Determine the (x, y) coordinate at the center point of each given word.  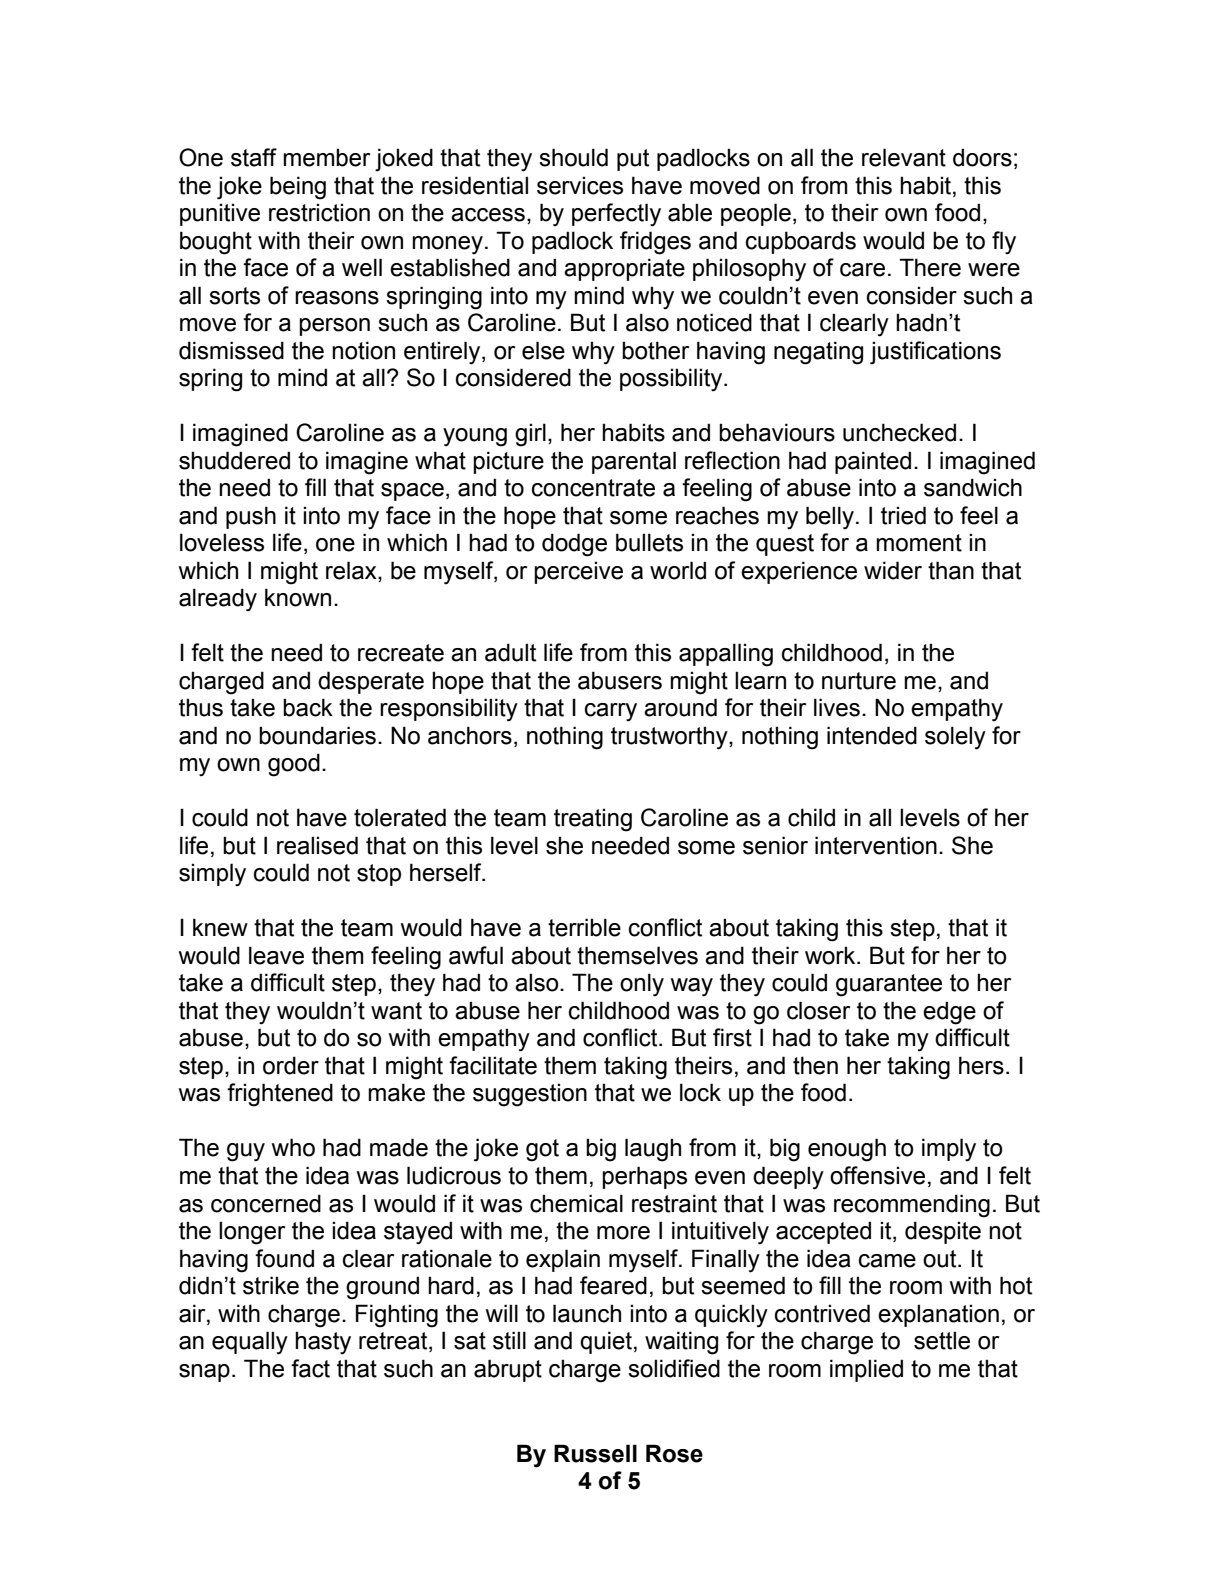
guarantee (889, 985)
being (298, 188)
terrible (584, 927)
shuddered (234, 460)
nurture (859, 681)
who (293, 1147)
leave (276, 955)
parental (634, 462)
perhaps (644, 1177)
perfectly (616, 215)
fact (310, 1368)
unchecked (899, 432)
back (308, 707)
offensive (877, 1175)
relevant (904, 157)
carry (611, 712)
